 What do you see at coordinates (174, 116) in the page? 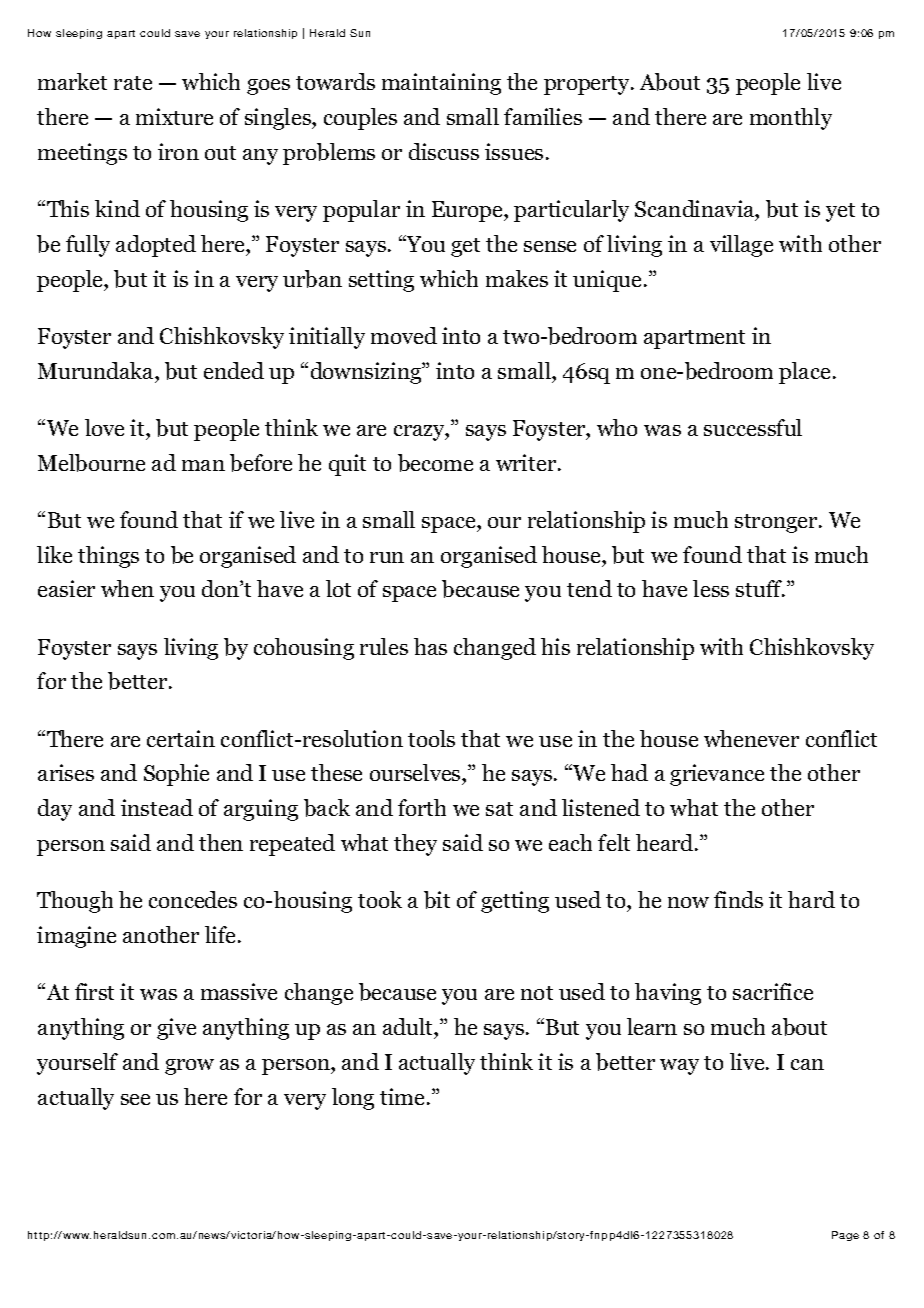
I see `mixture` at bounding box center [174, 116].
